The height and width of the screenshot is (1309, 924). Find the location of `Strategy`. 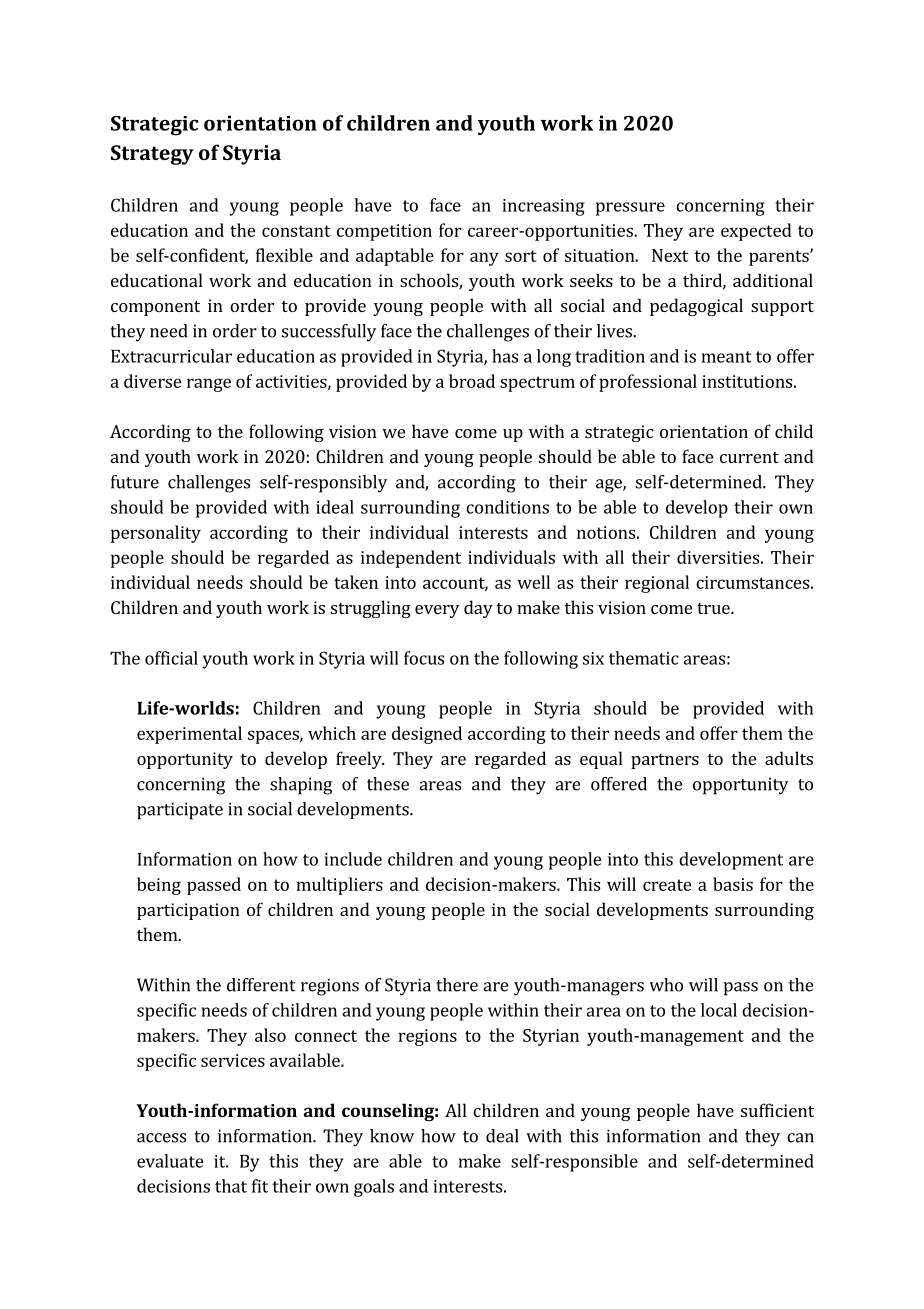

Strategy is located at coordinates (152, 155).
